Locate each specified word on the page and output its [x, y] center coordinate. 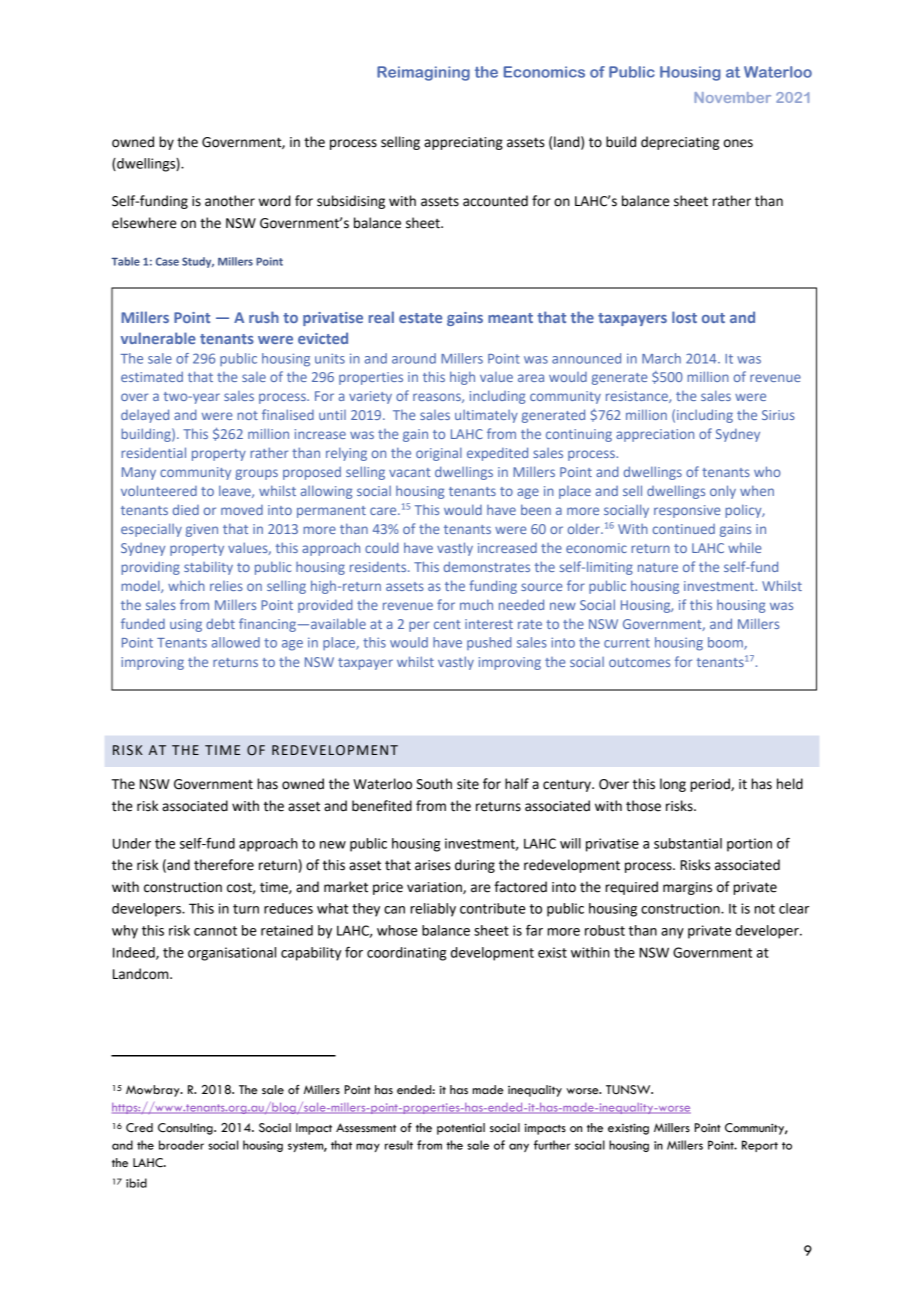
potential [461, 1129]
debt [220, 623]
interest [489, 624]
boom [726, 643]
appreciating [463, 143]
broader [181, 1145]
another [230, 201]
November [732, 97]
